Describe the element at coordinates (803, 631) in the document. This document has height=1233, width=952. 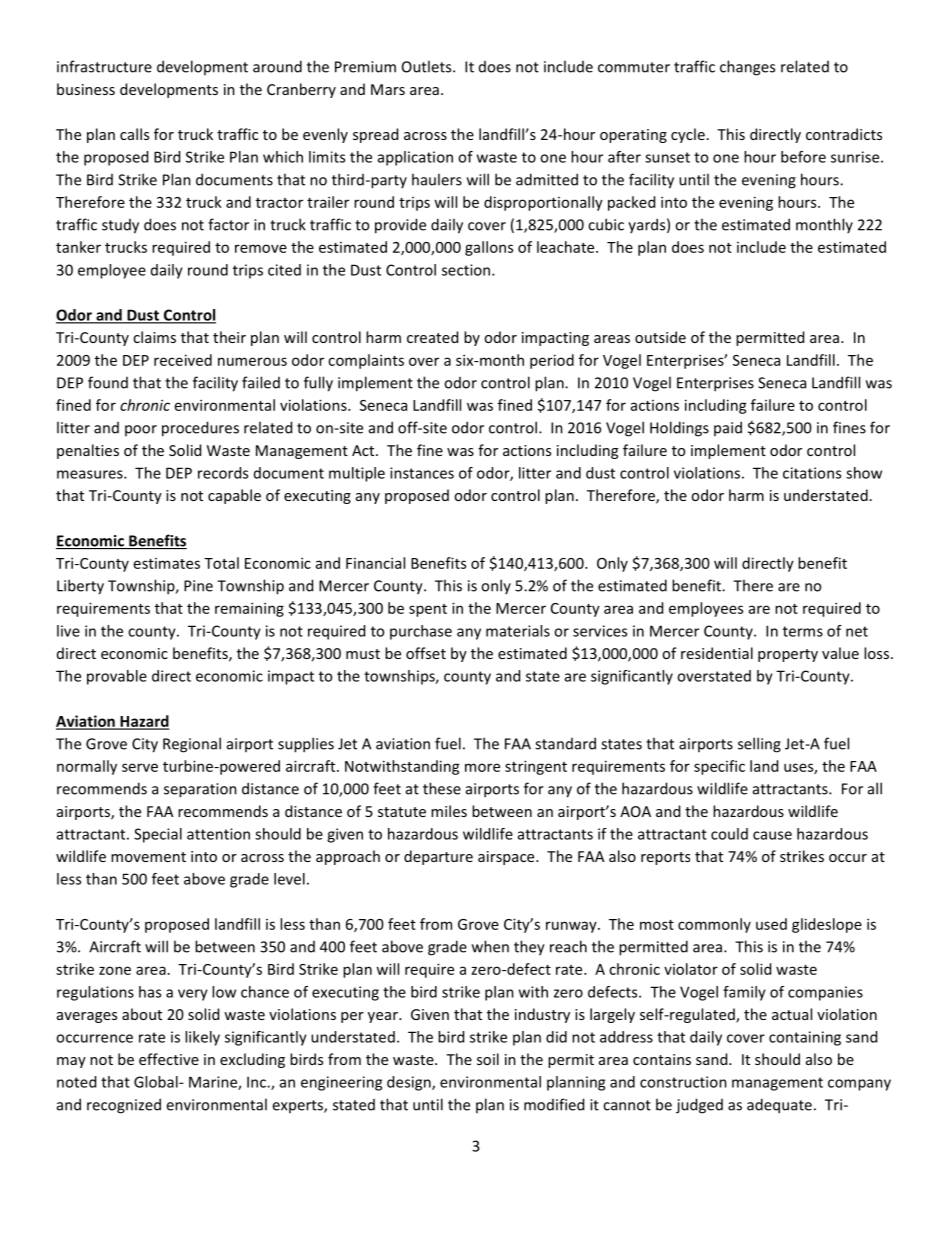
I see `terms` at that location.
